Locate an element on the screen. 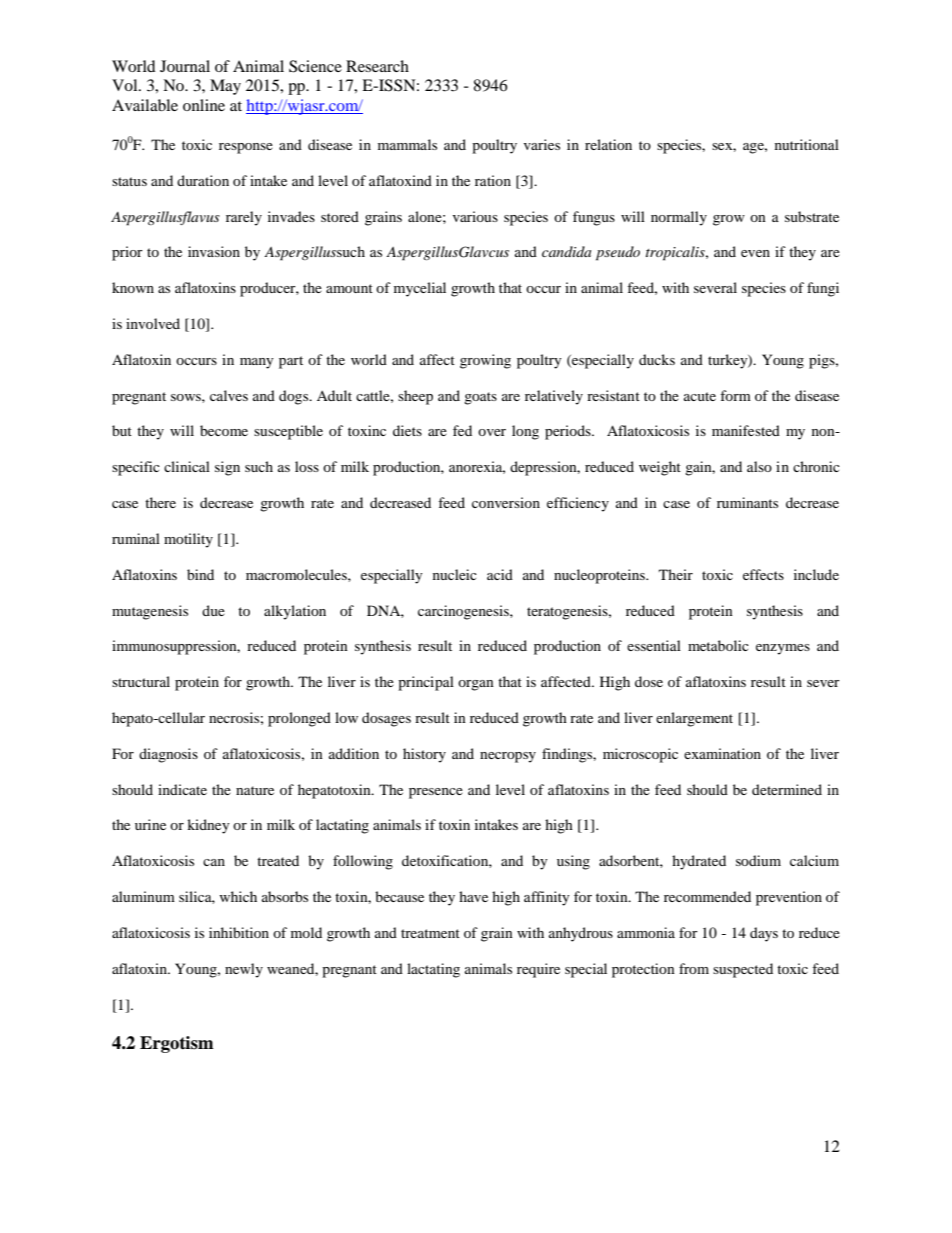 The image size is (952, 1233). nutritional is located at coordinates (807, 144).
